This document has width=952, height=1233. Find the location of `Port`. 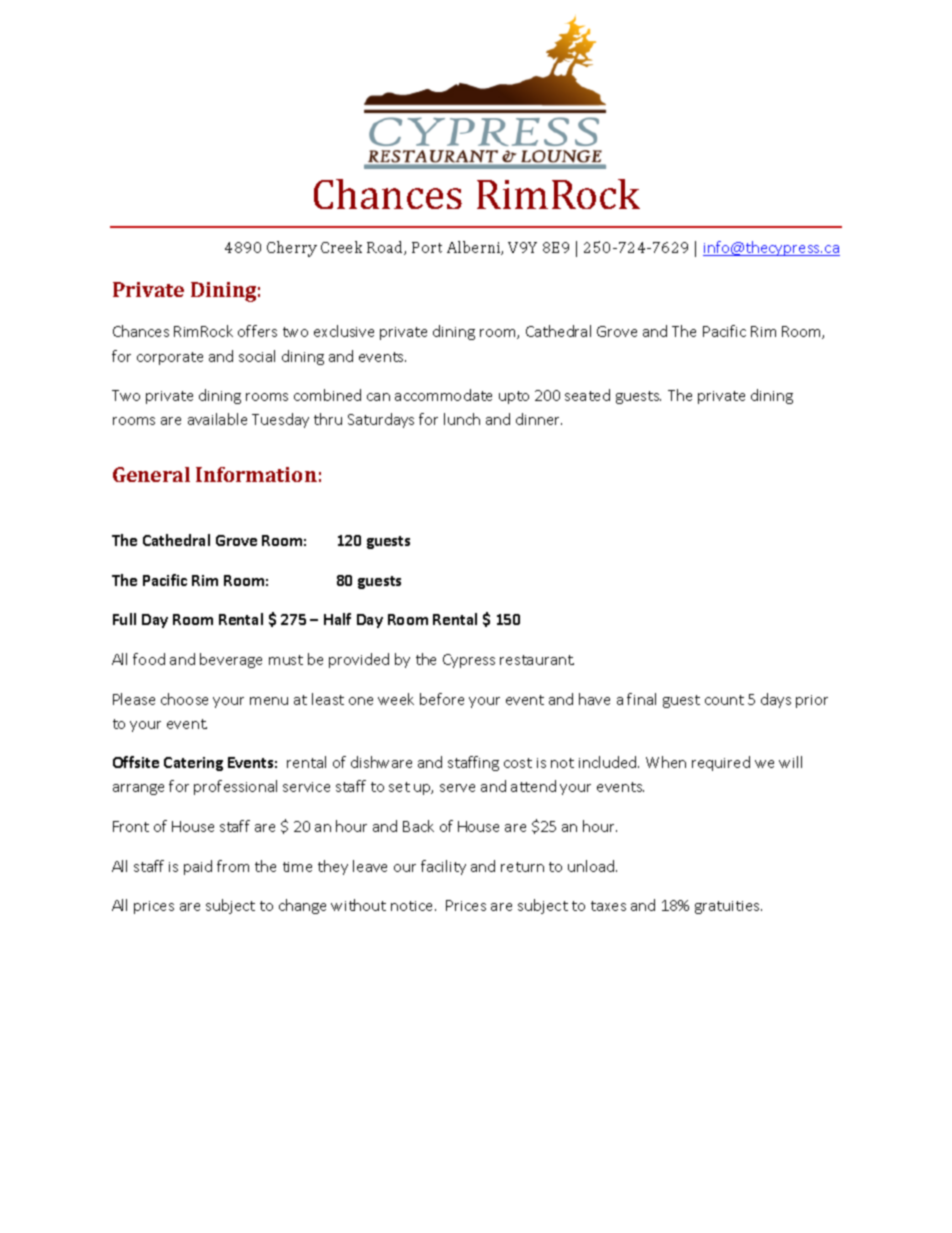

Port is located at coordinates (427, 247).
